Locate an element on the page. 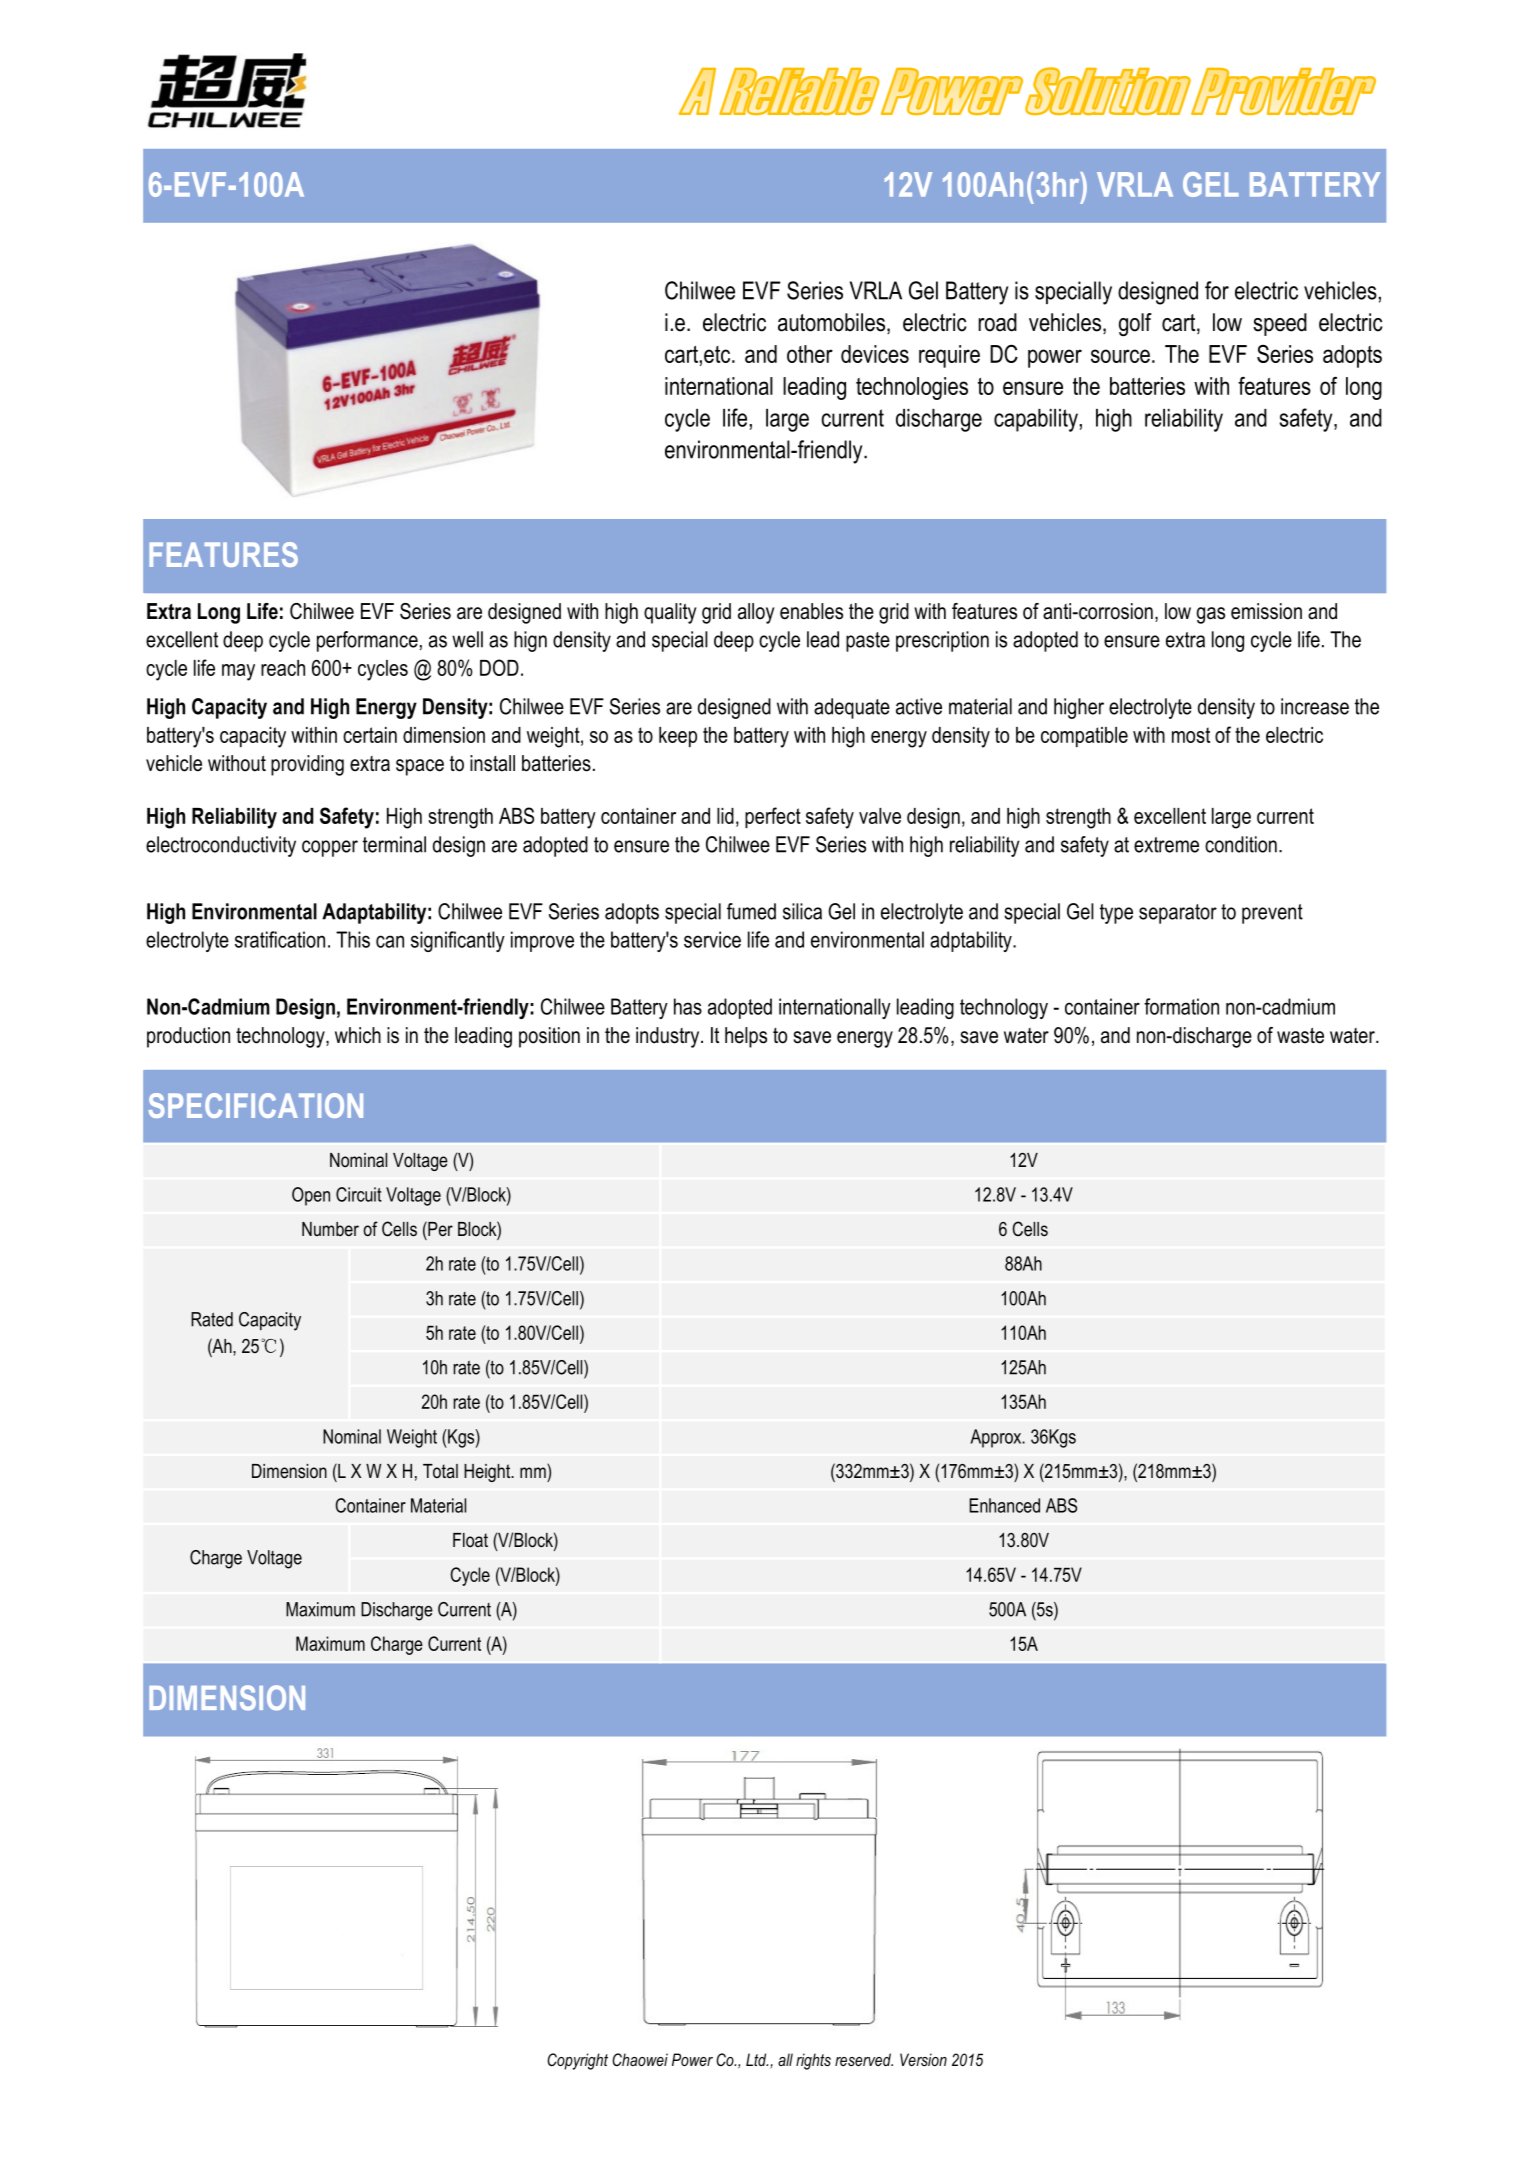 This document has width=1530, height=2165. Copyright is located at coordinates (577, 2061).
